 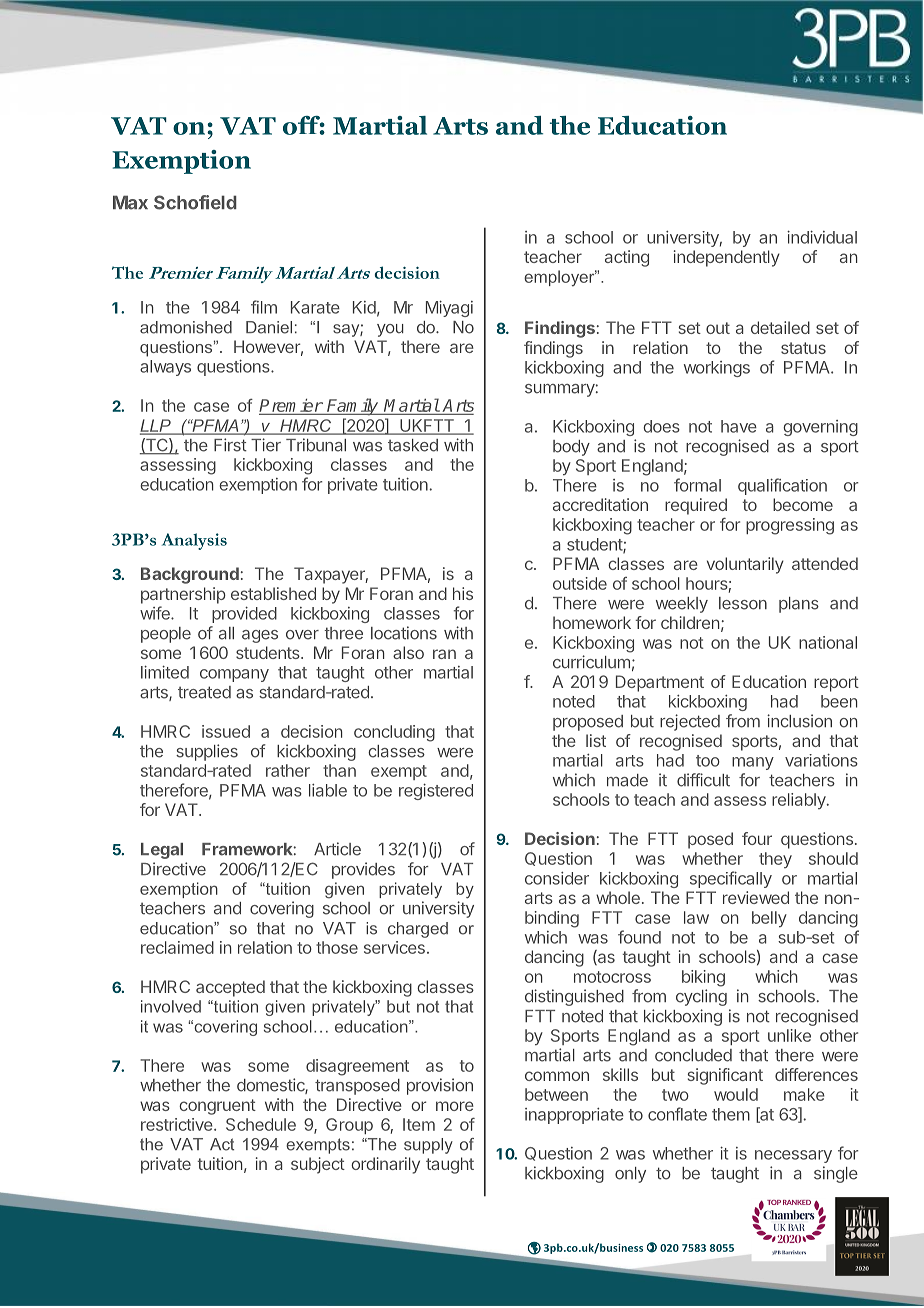 I want to click on necessary, so click(x=793, y=1156).
